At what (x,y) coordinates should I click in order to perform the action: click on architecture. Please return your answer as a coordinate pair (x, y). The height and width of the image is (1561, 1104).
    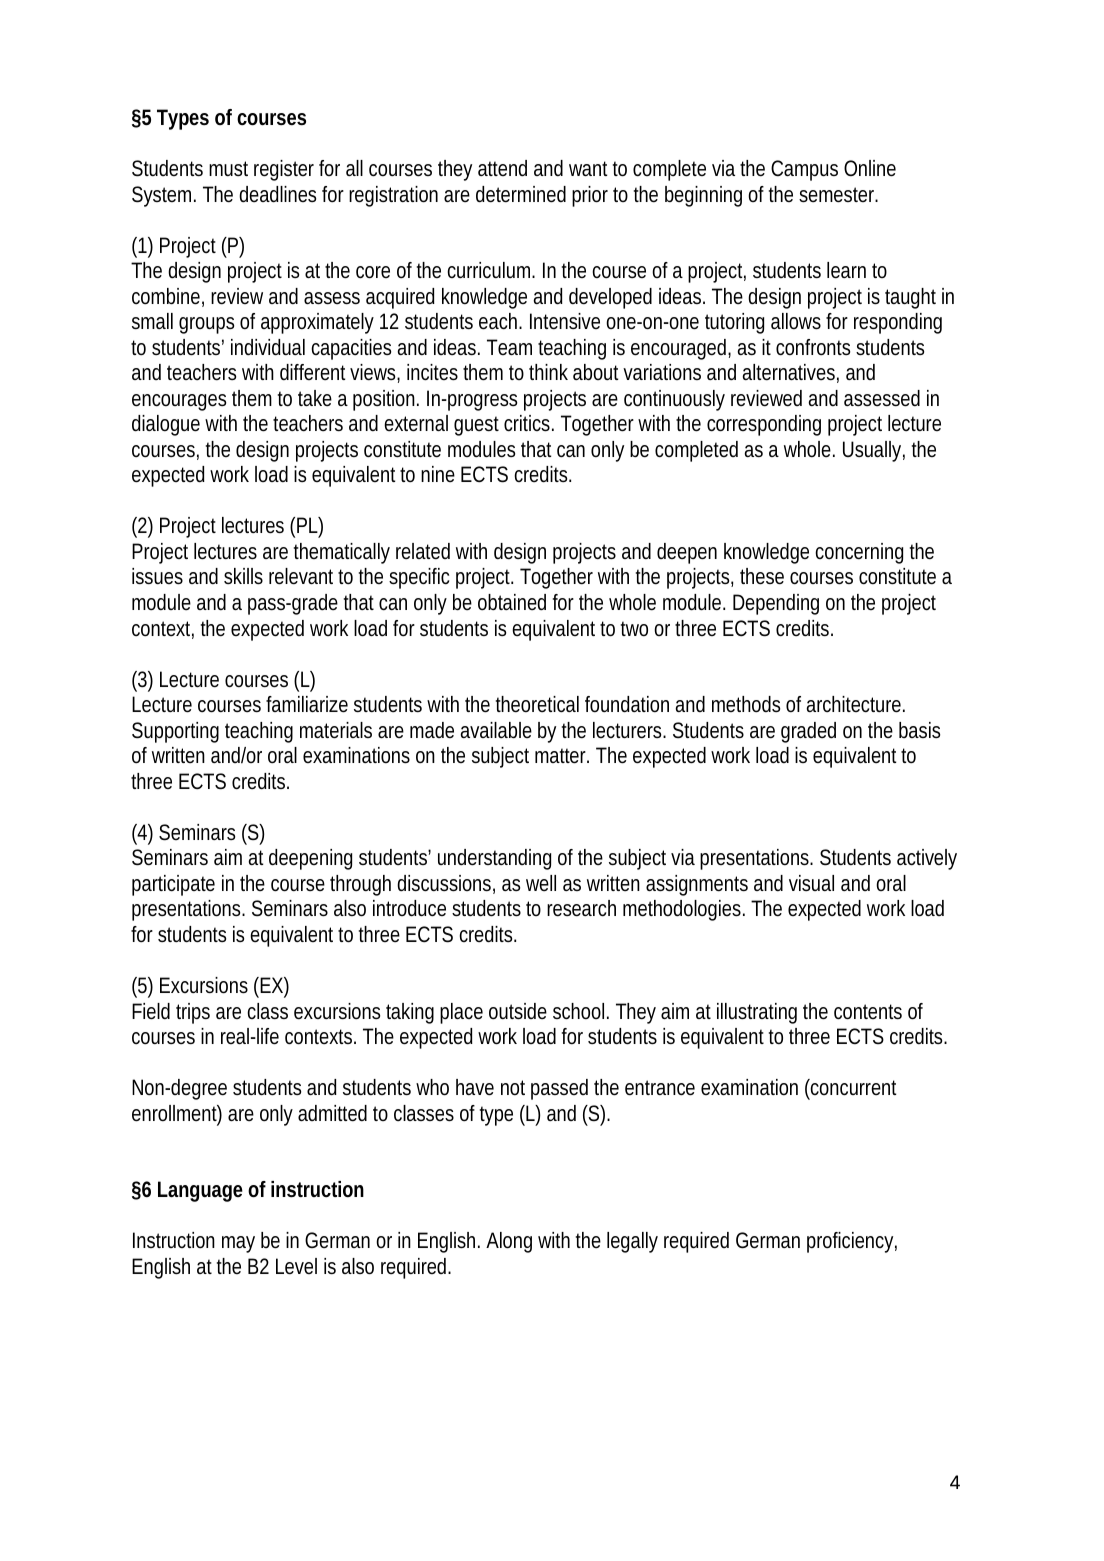
    Looking at the image, I should click on (855, 704).
